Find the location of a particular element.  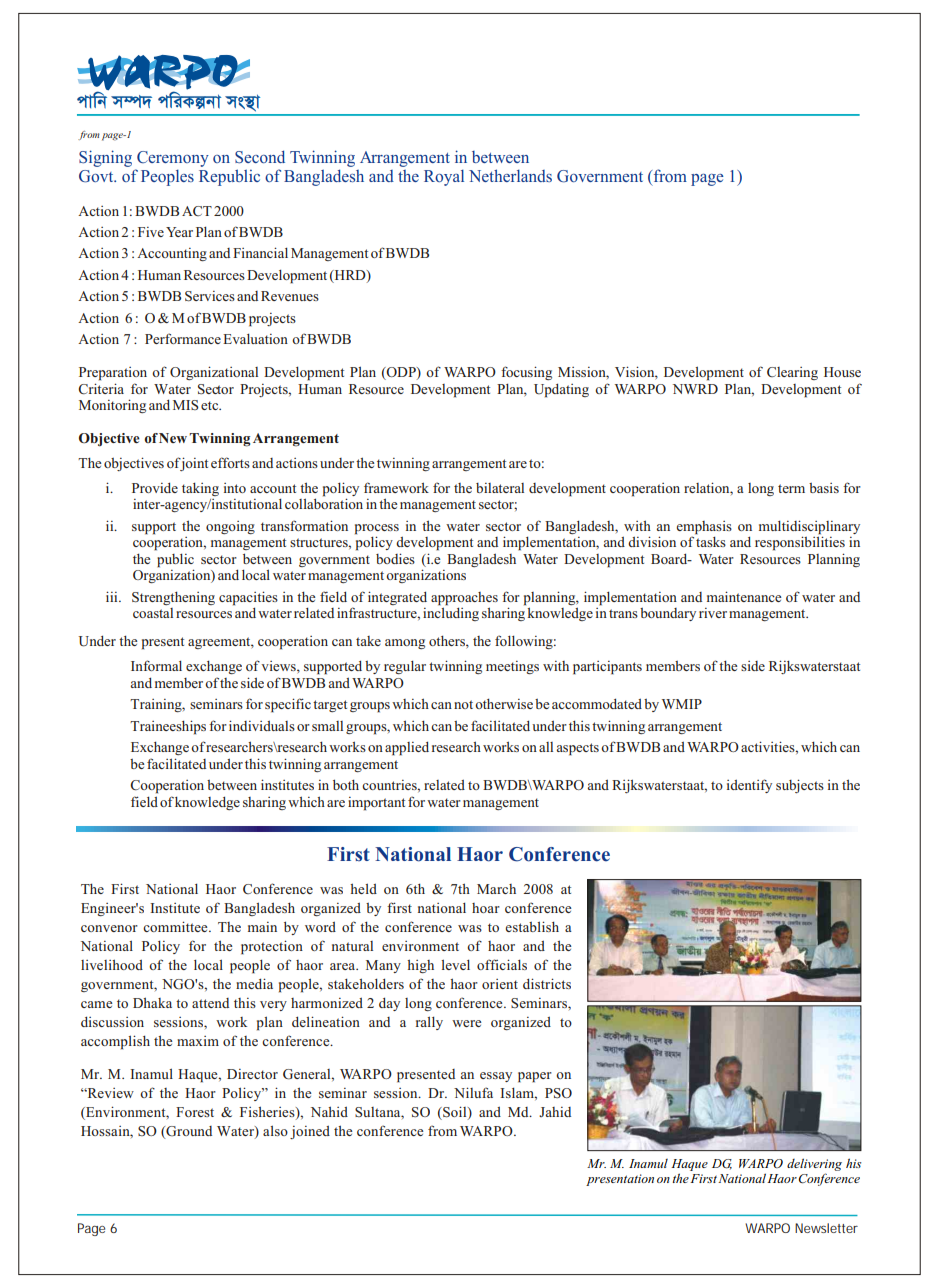

Netherlands is located at coordinates (510, 175).
